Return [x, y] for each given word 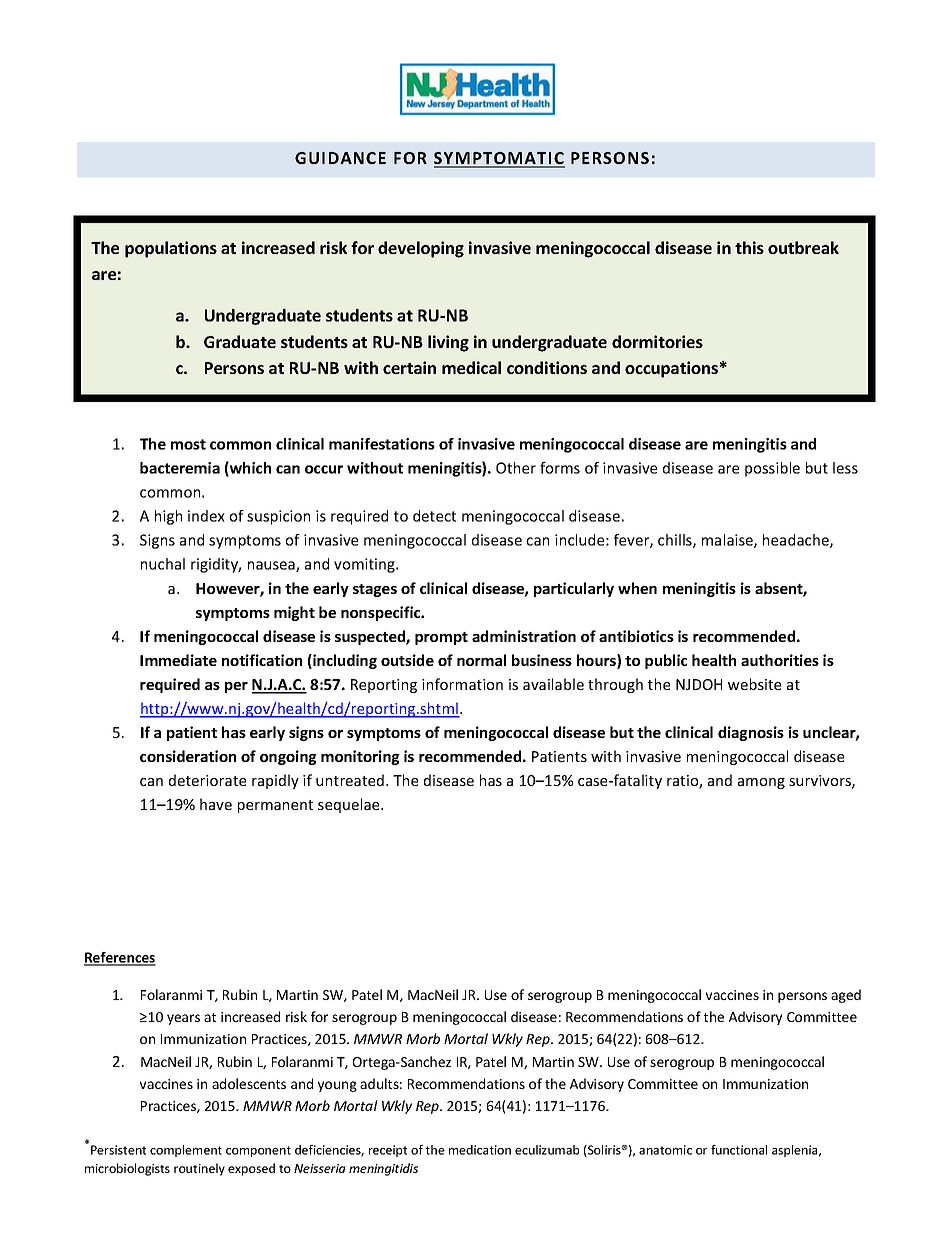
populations [171, 249]
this [749, 247]
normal [481, 660]
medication [480, 1150]
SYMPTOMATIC [499, 159]
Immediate [178, 660]
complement [186, 1151]
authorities [780, 660]
